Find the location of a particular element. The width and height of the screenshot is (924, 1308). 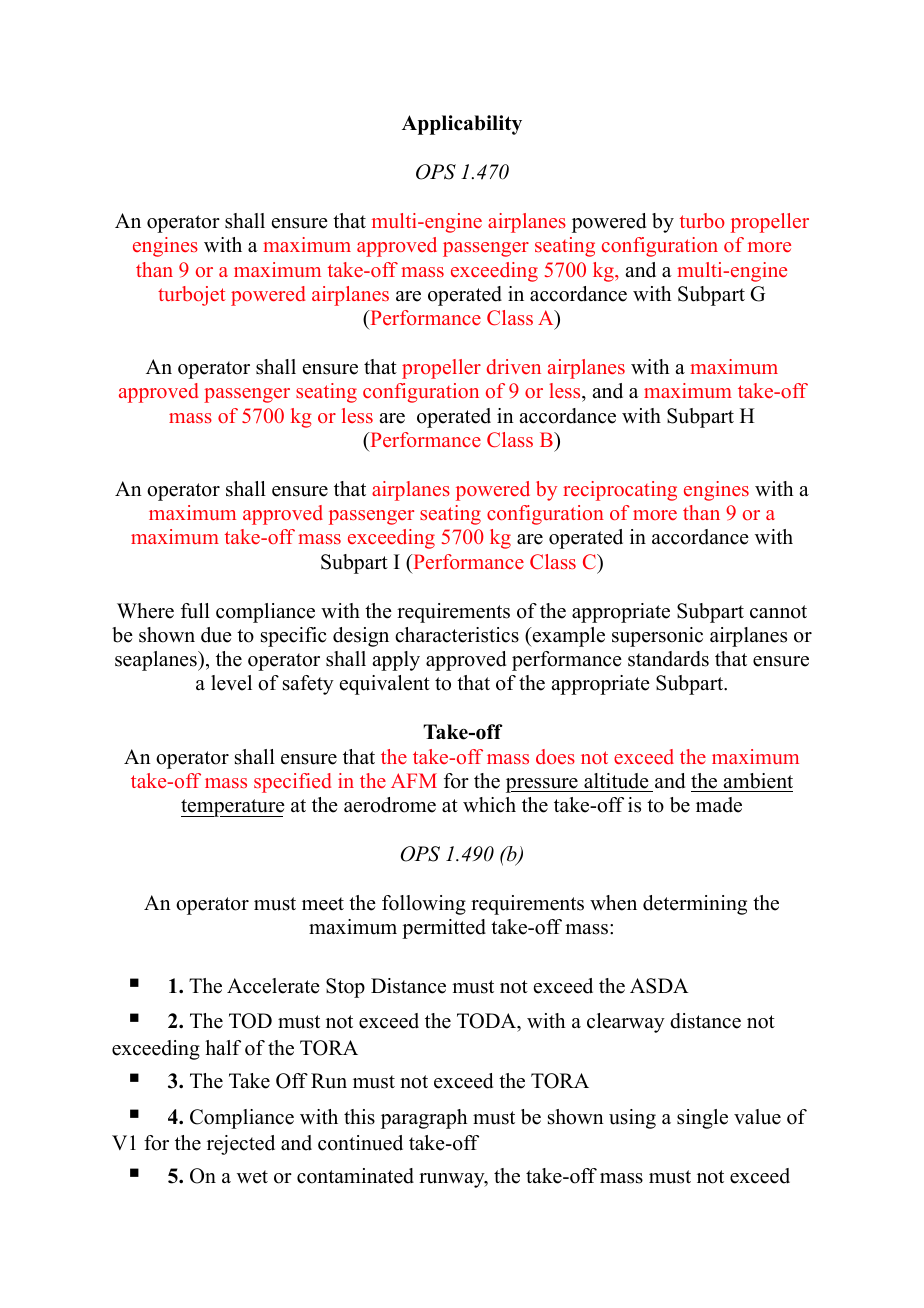

Applicability is located at coordinates (462, 125).
